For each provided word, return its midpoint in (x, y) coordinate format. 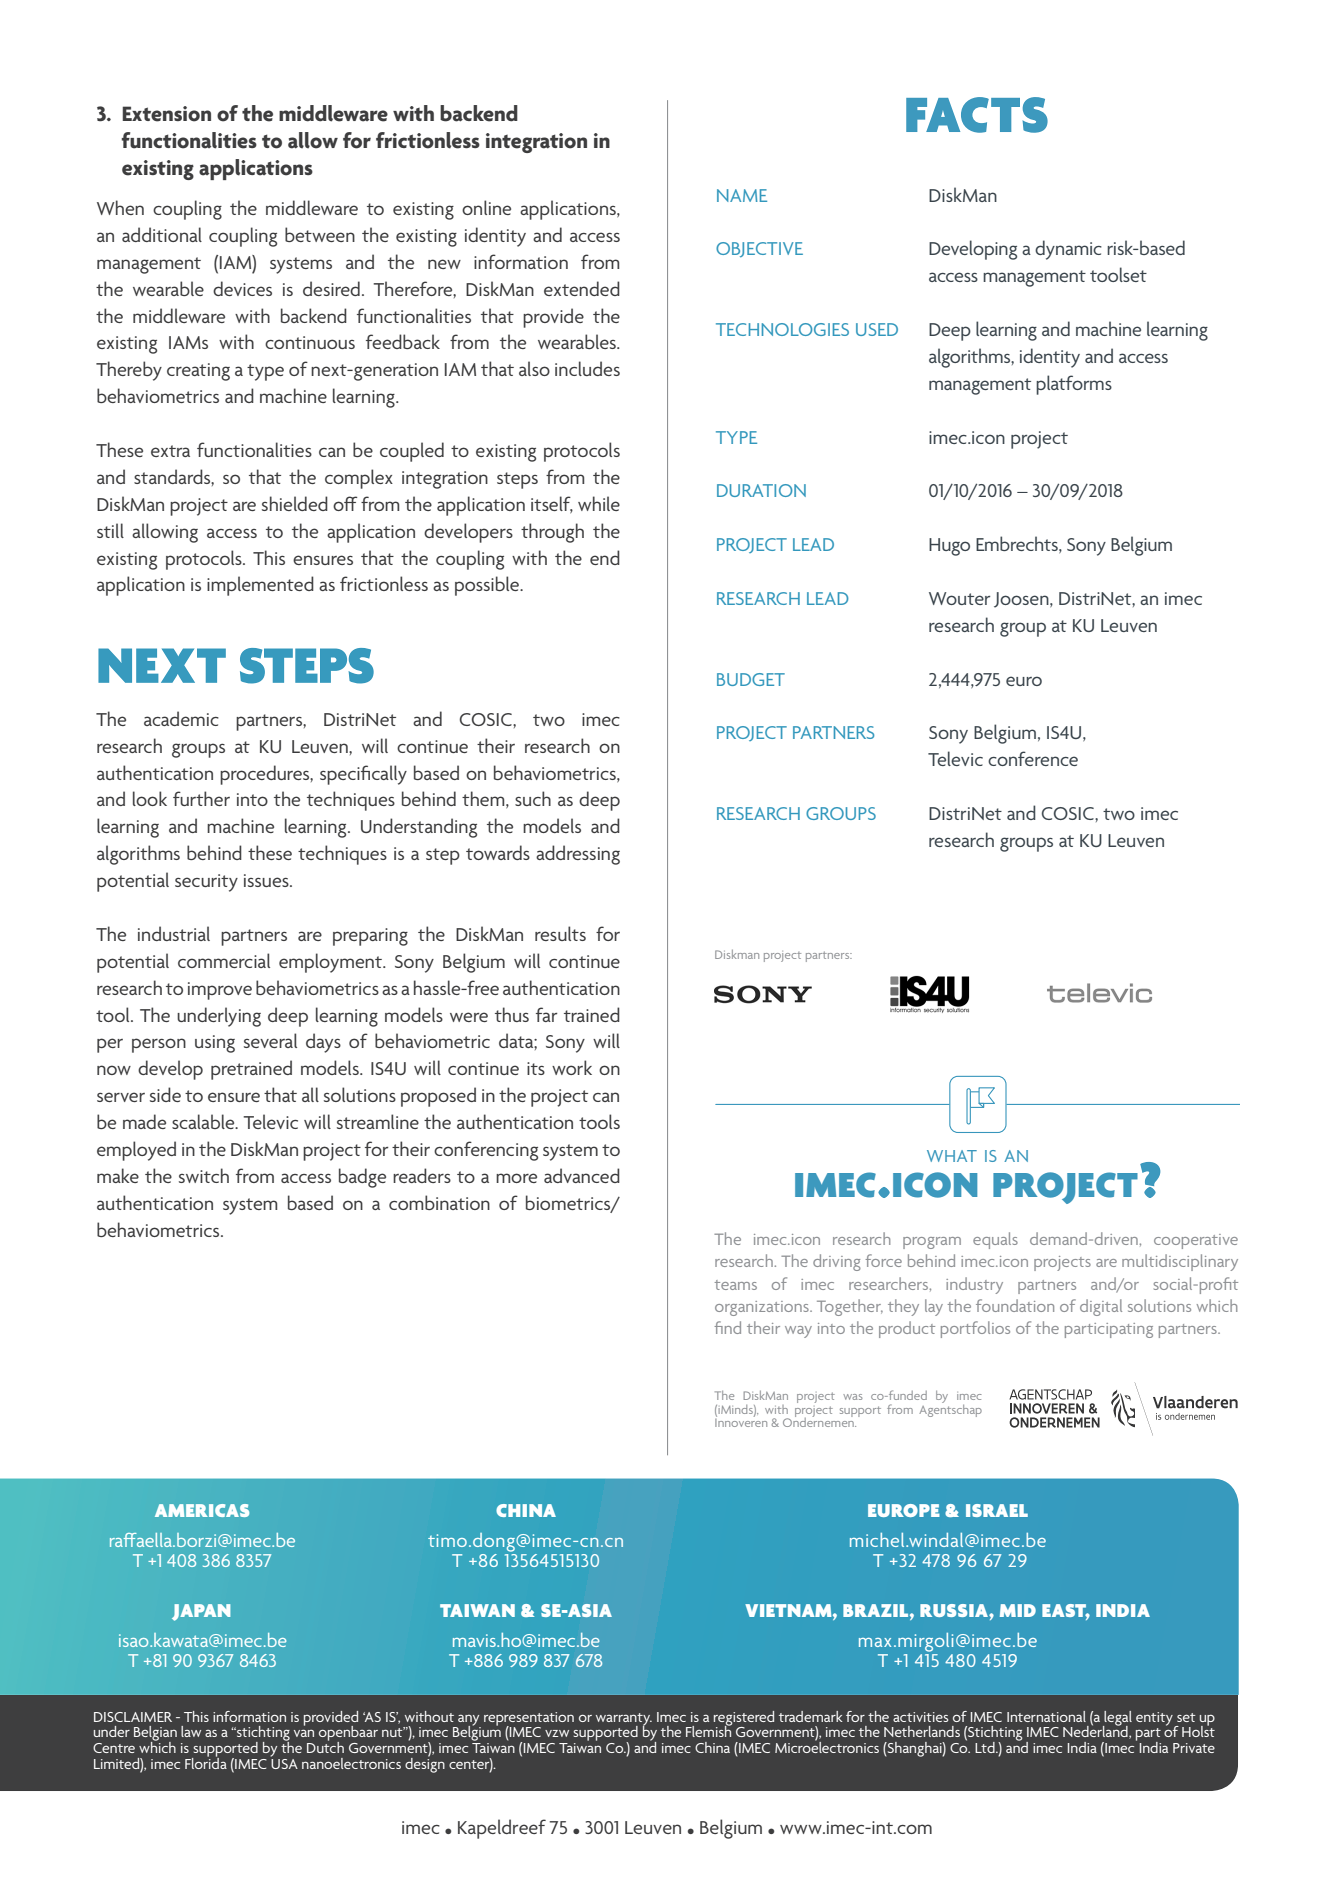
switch (204, 1175)
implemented (260, 586)
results (560, 933)
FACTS (977, 115)
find (727, 1327)
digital (1101, 1307)
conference (1033, 758)
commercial (224, 960)
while (599, 503)
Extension (166, 114)
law (191, 1731)
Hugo (949, 547)
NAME (742, 195)
